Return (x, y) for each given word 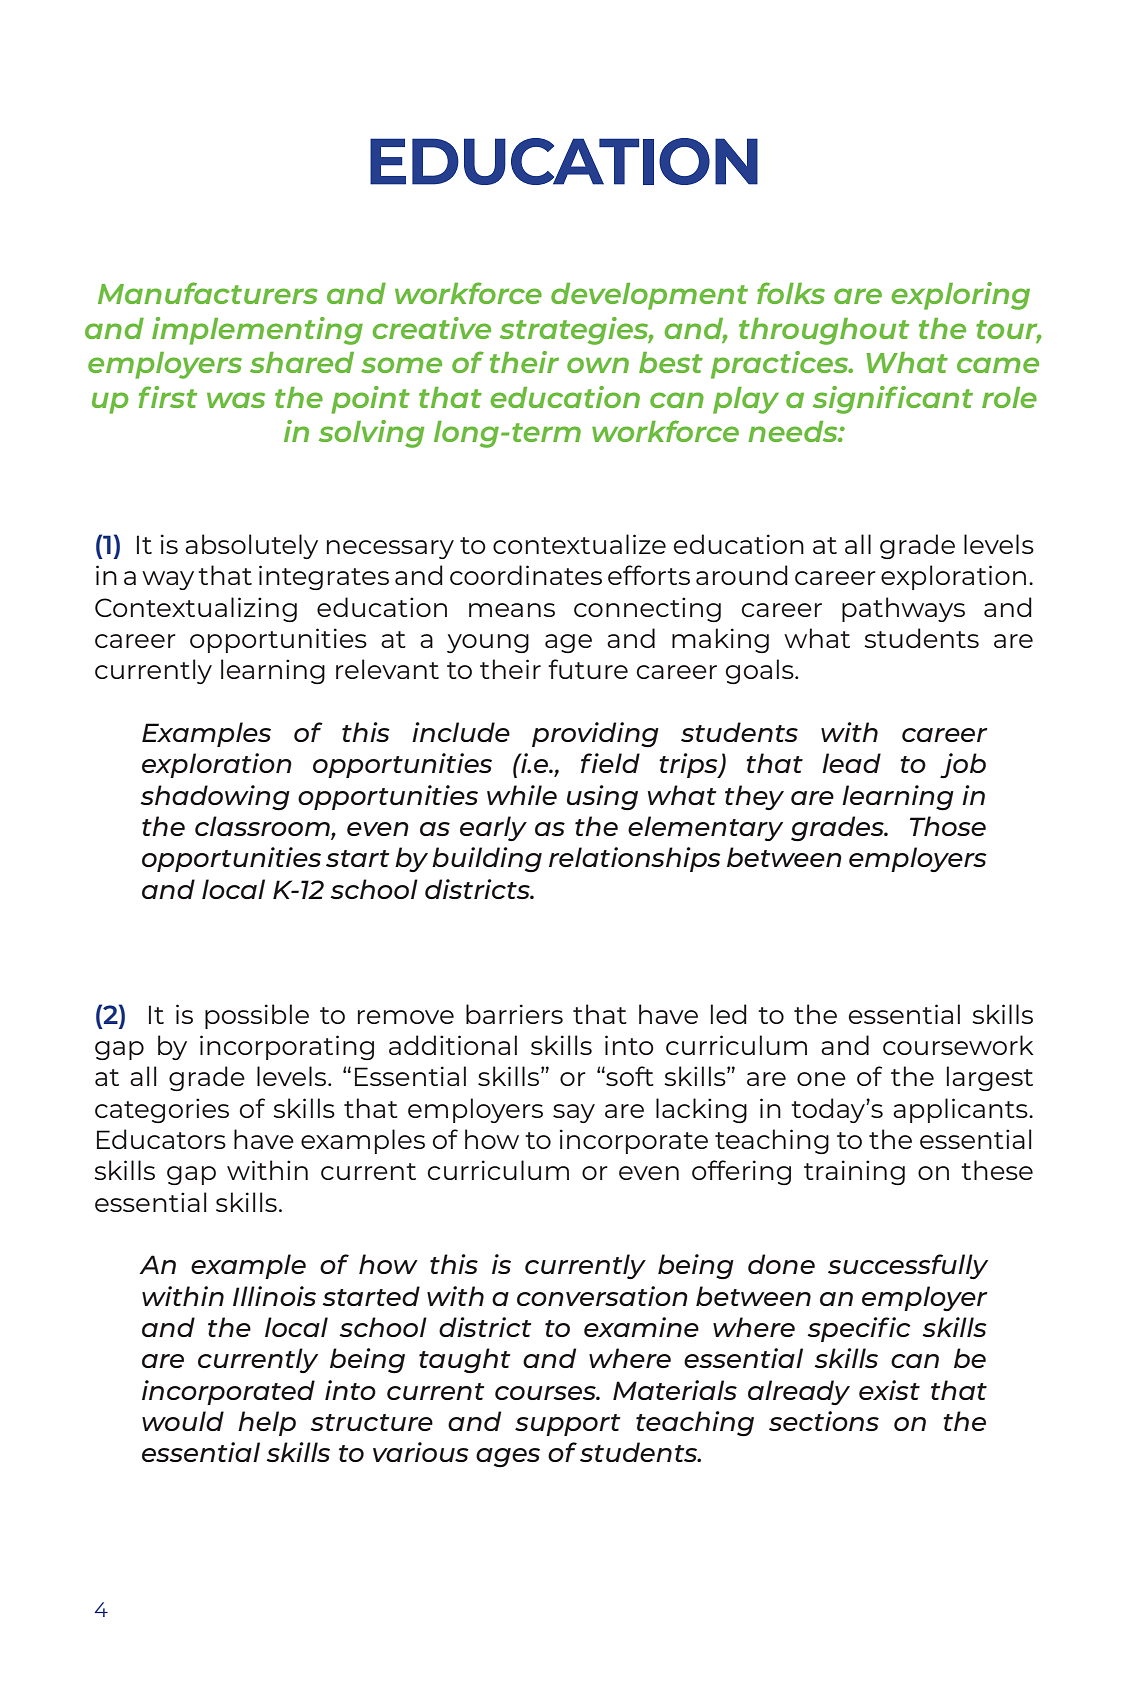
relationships (635, 859)
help (267, 1423)
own (598, 365)
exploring (960, 296)
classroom (263, 826)
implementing (257, 331)
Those (948, 826)
